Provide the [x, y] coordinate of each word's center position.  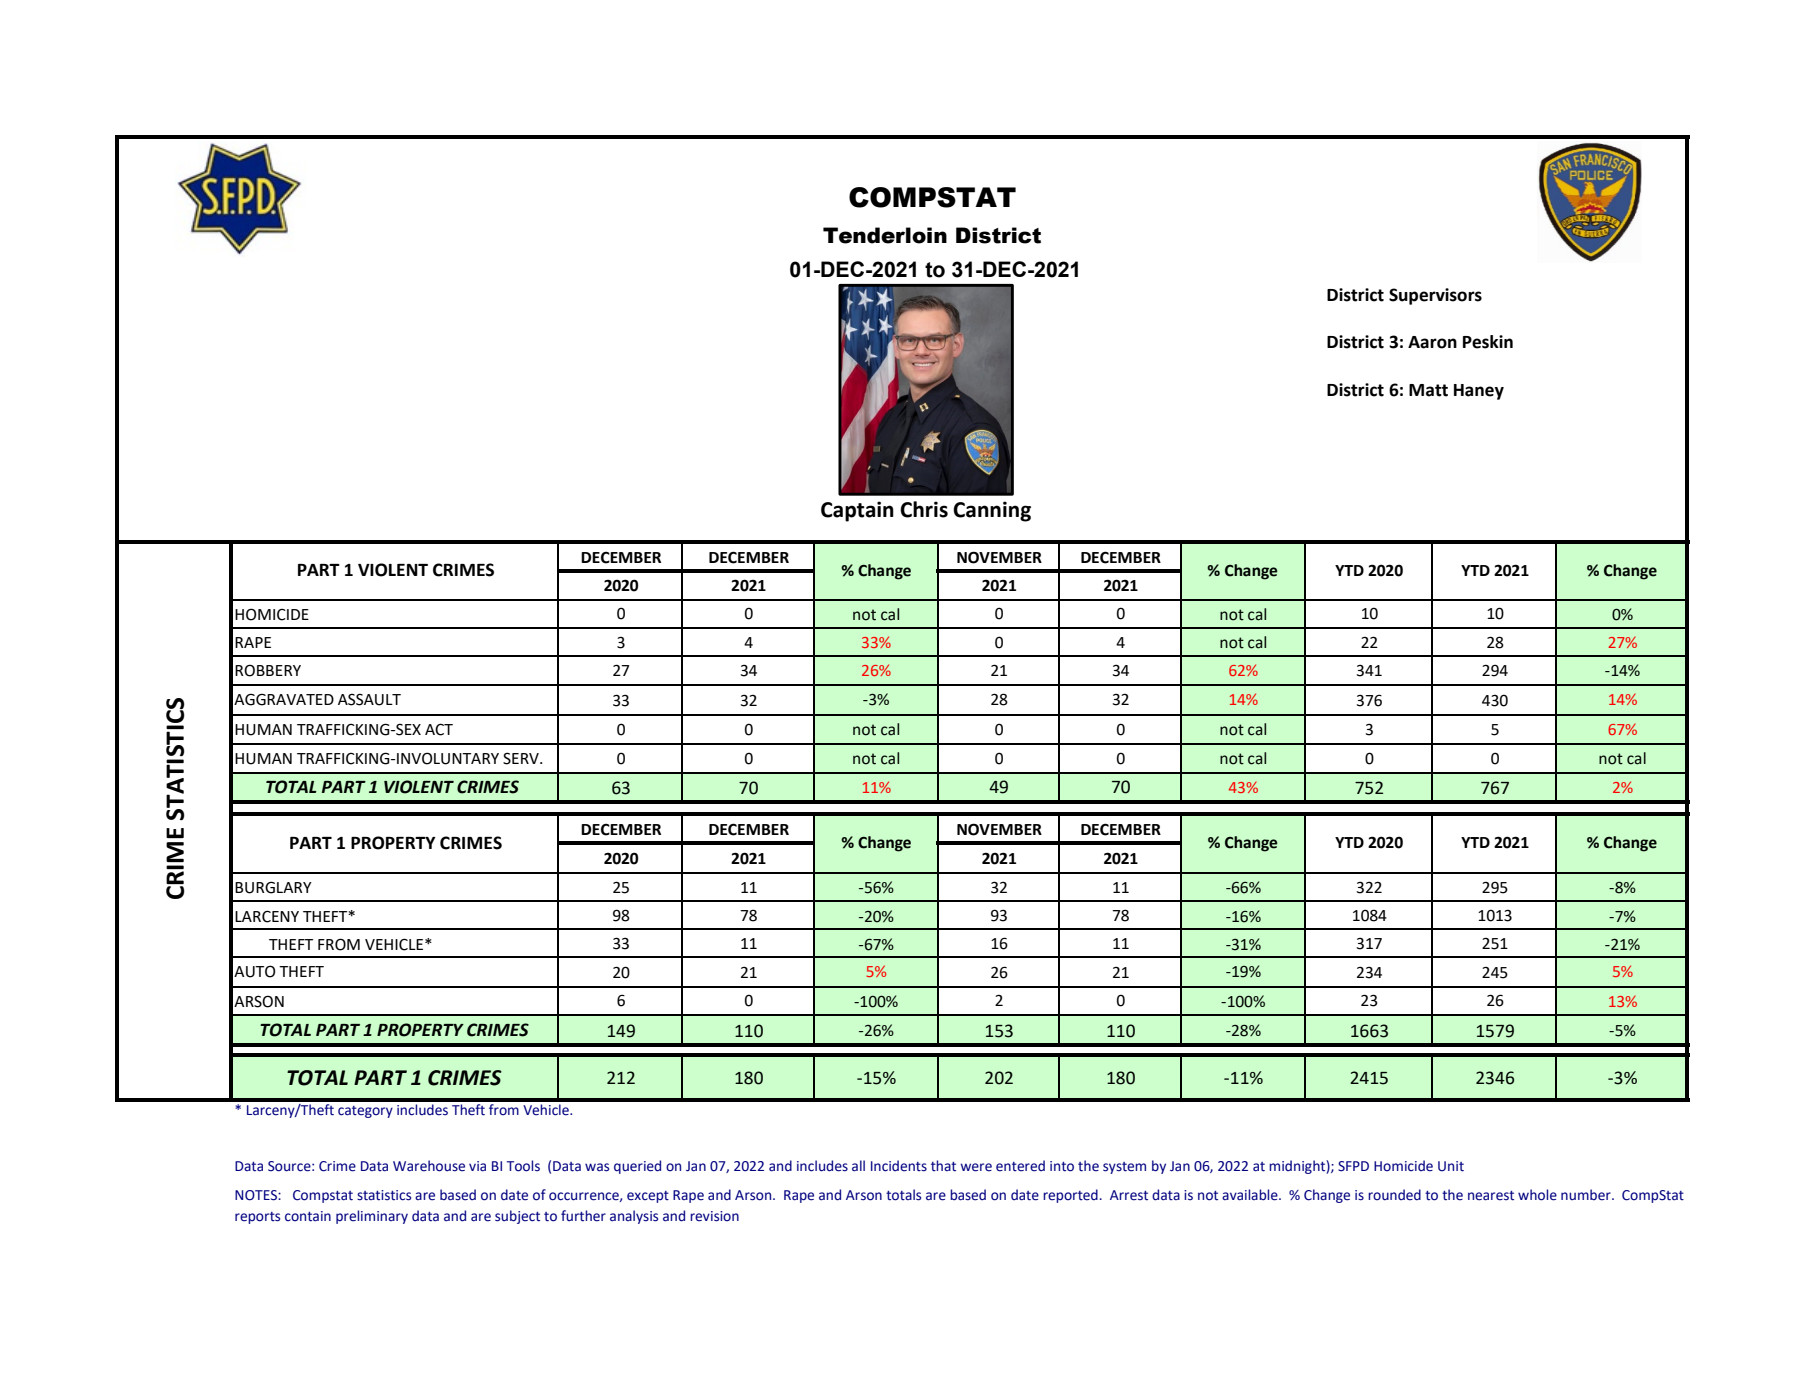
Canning [992, 511]
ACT [439, 729]
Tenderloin [885, 235]
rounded [1394, 1195]
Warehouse [429, 1166]
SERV [522, 758]
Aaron [1432, 342]
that [943, 1166]
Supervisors [1435, 296]
